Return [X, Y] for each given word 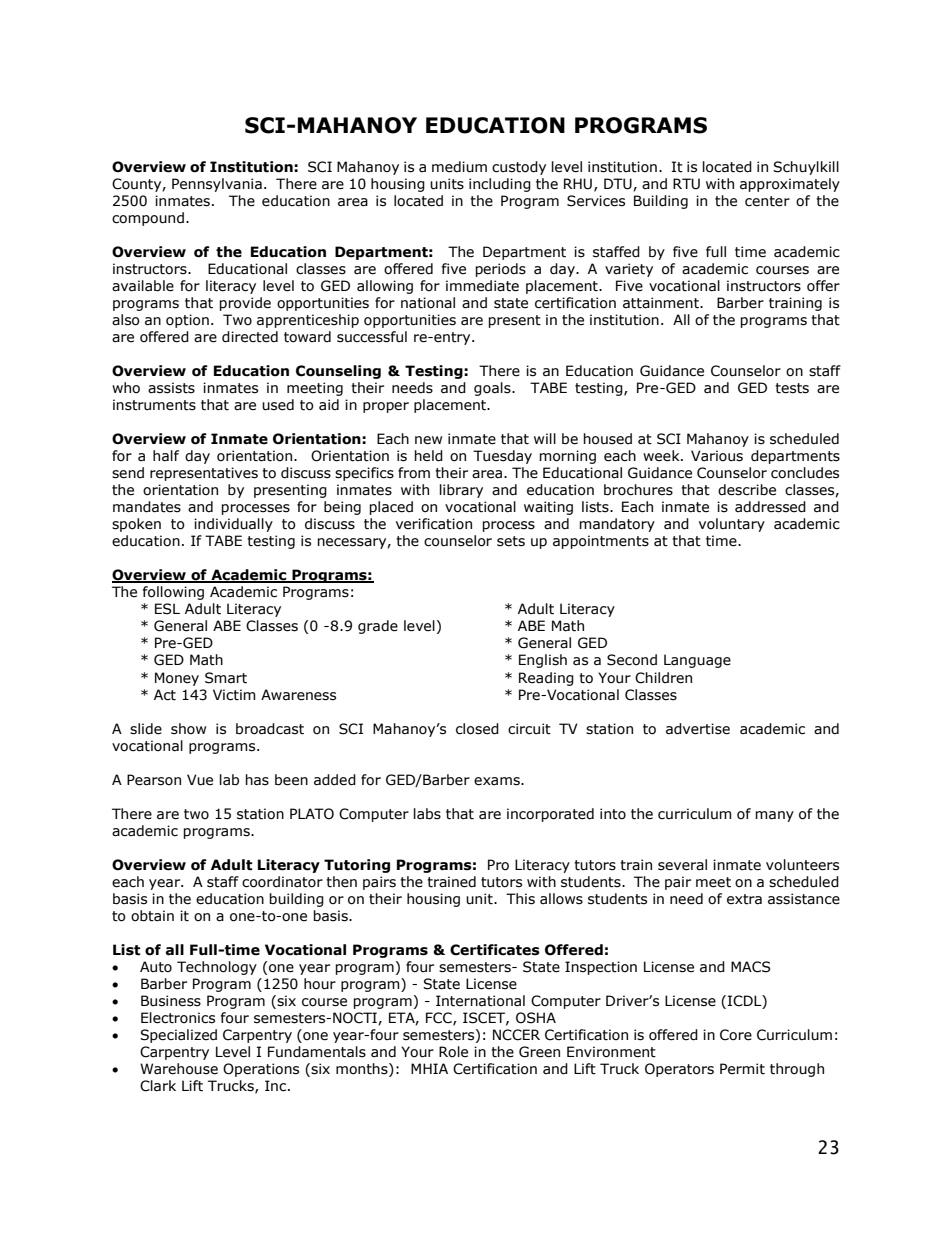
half [166, 456]
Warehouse [179, 1069]
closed [477, 729]
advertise [698, 729]
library [461, 491]
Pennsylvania [217, 185]
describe [747, 490]
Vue [200, 780]
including [500, 185]
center [767, 201]
